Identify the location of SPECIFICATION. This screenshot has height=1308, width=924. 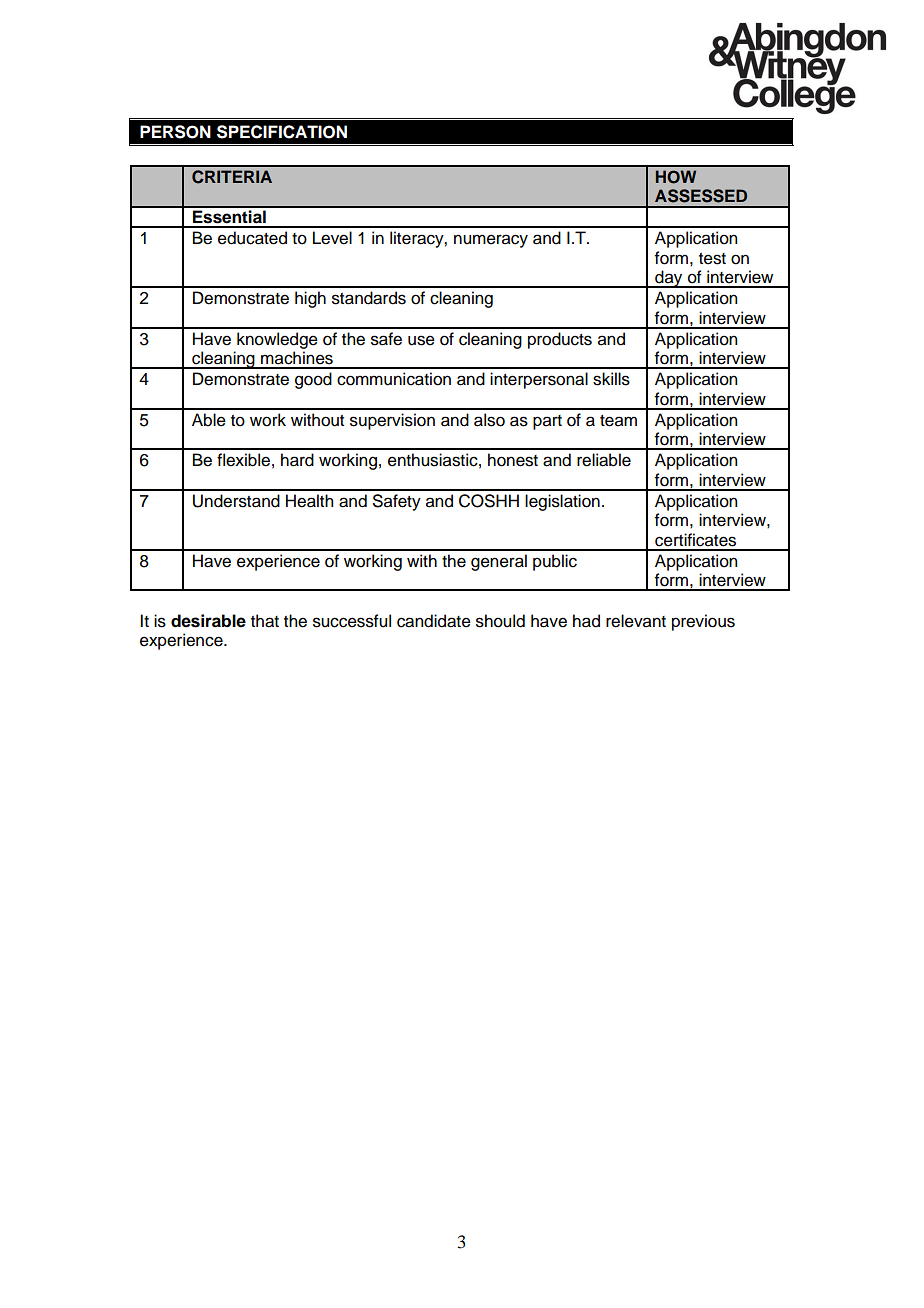
(282, 132).
